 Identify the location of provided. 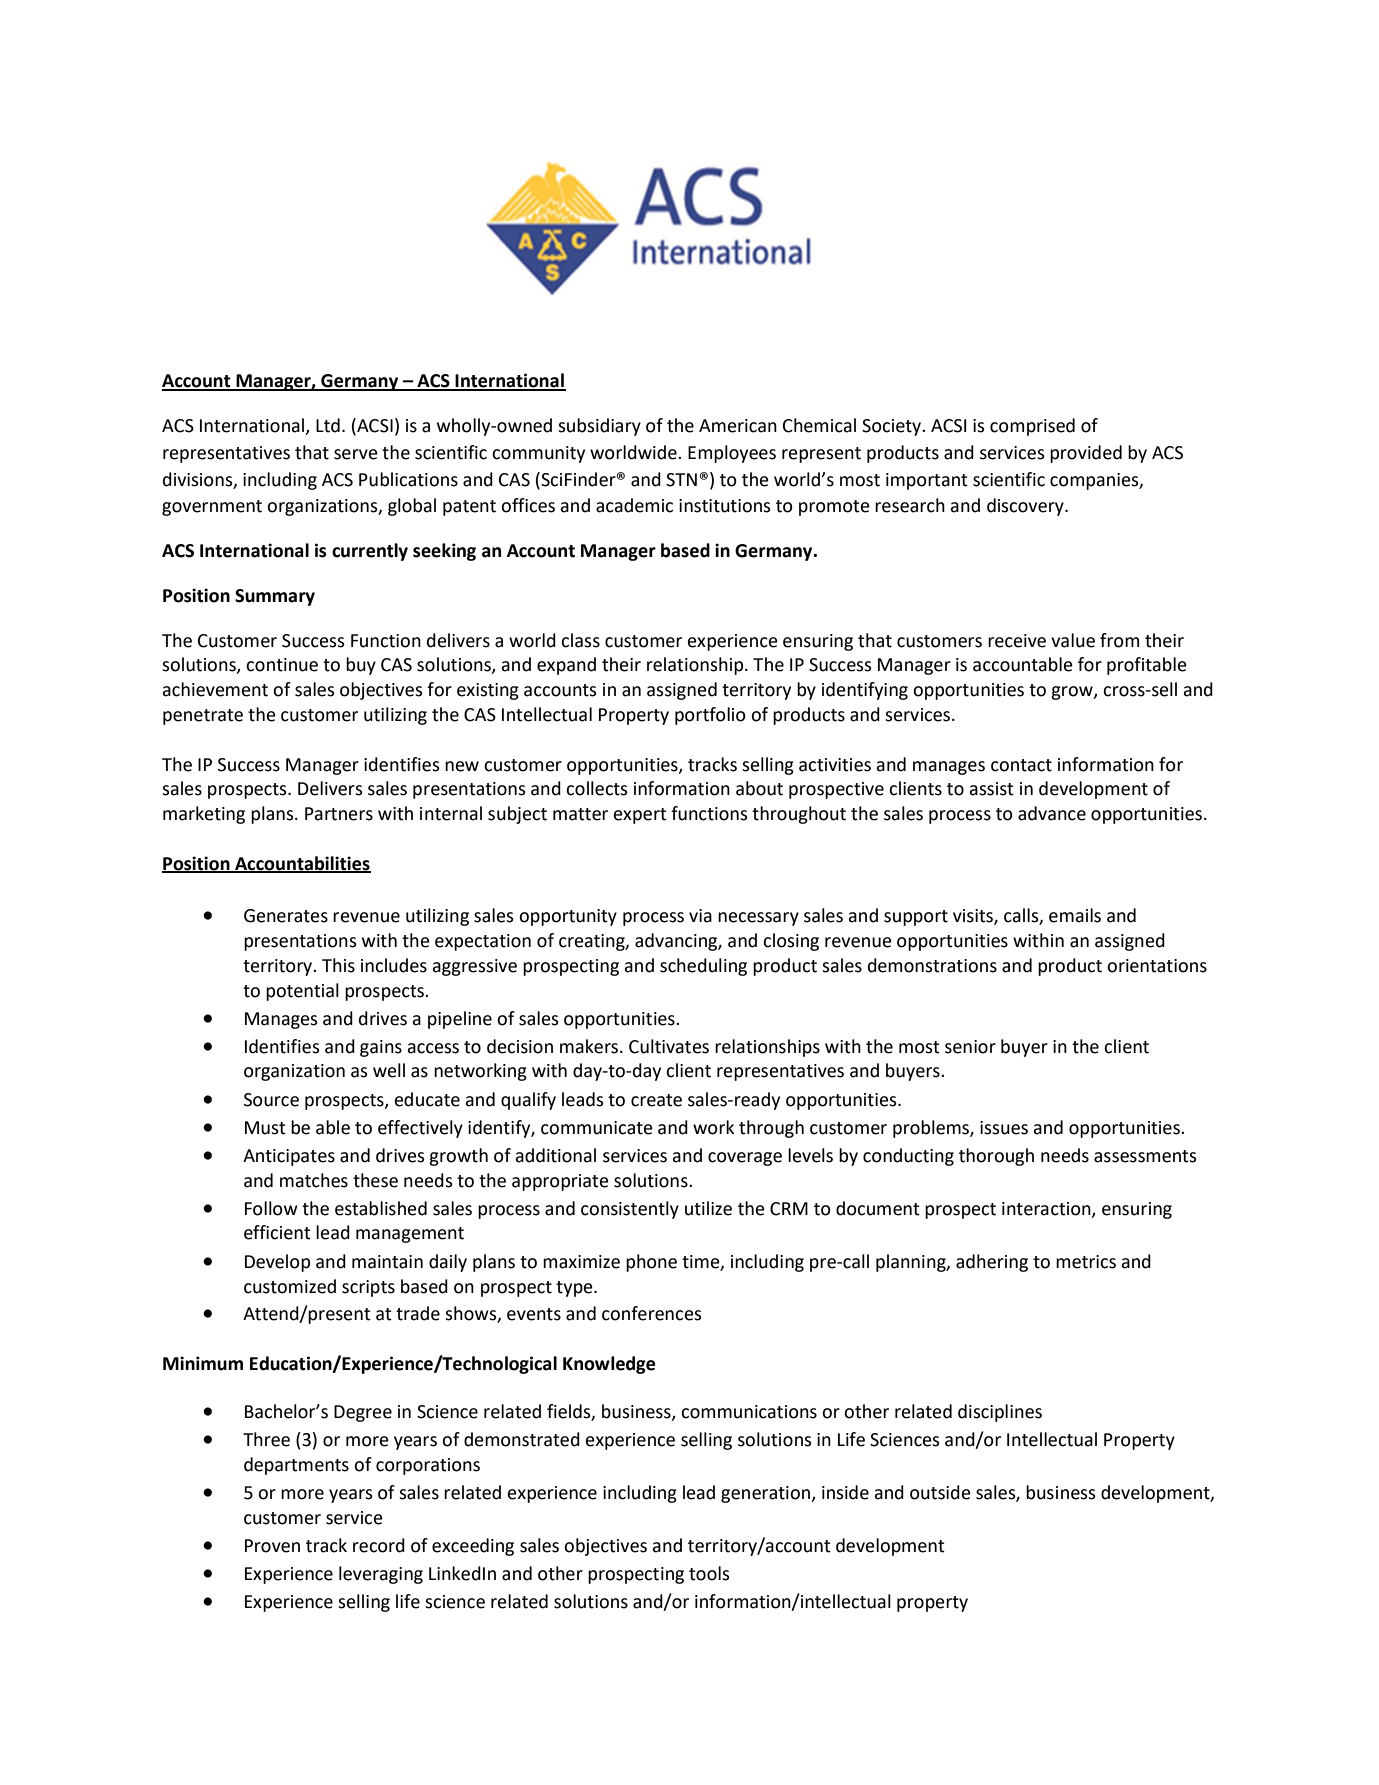
(1086, 454).
